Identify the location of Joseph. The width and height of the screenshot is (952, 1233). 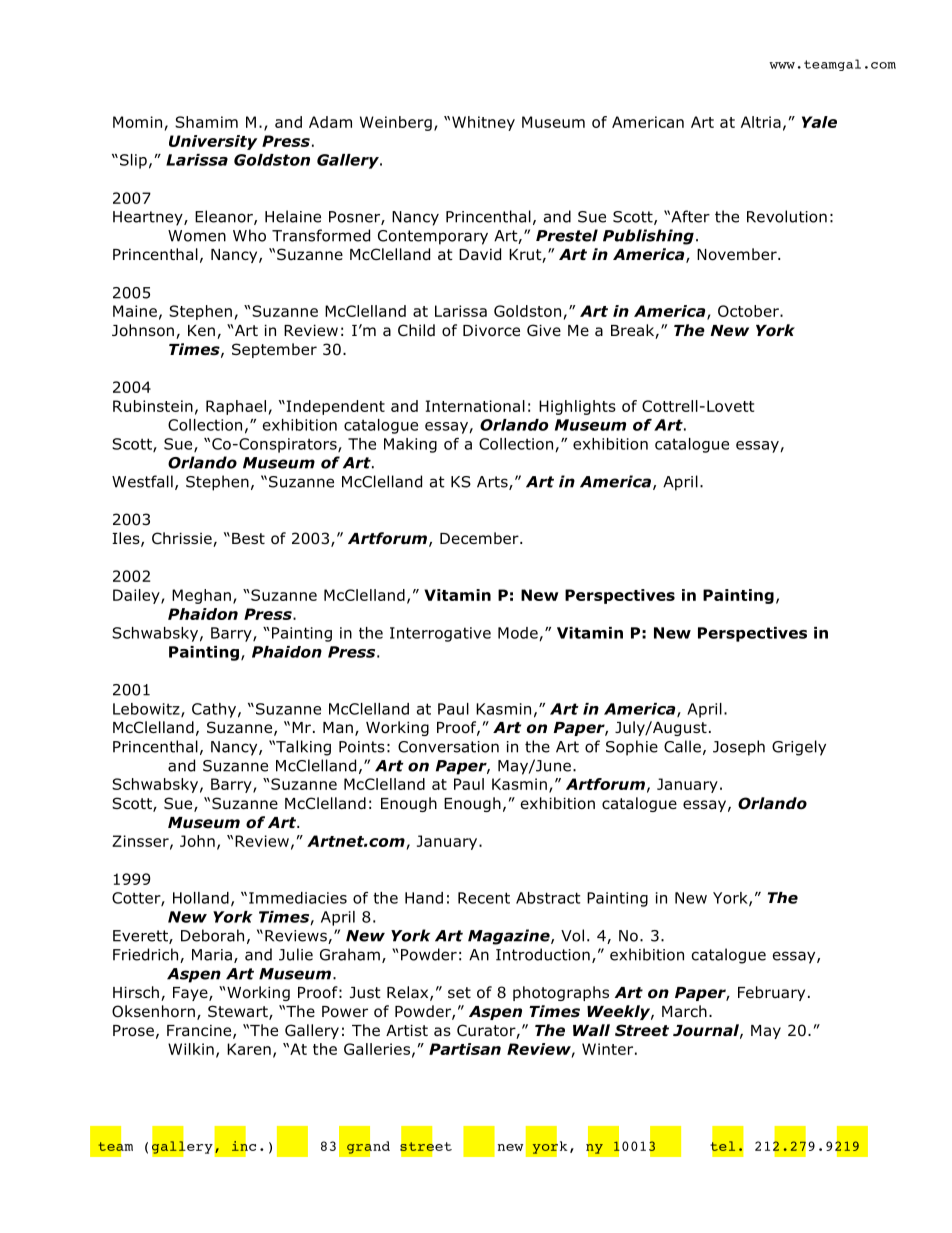
(739, 748).
